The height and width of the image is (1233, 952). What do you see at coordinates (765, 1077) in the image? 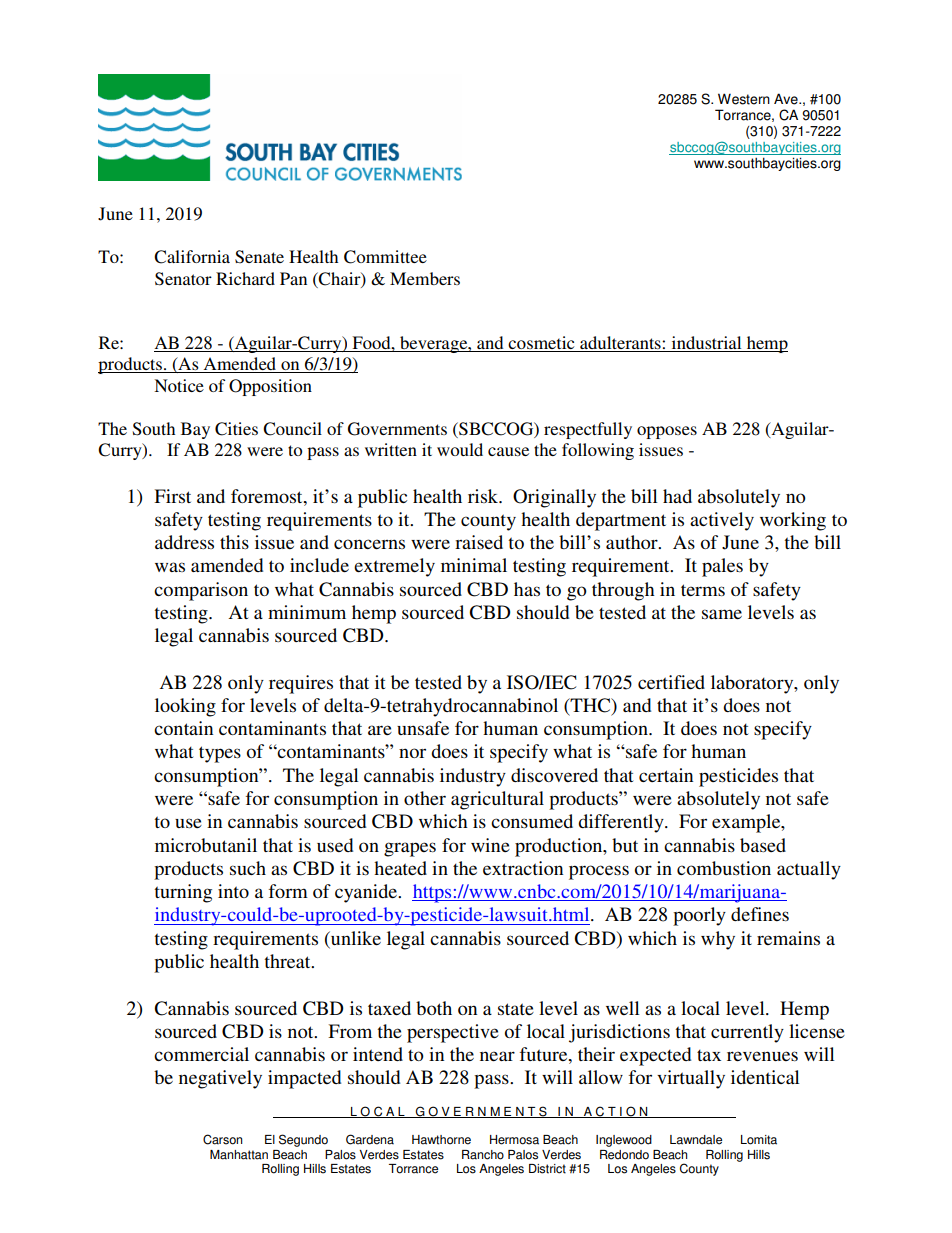
I see `identical` at bounding box center [765, 1077].
